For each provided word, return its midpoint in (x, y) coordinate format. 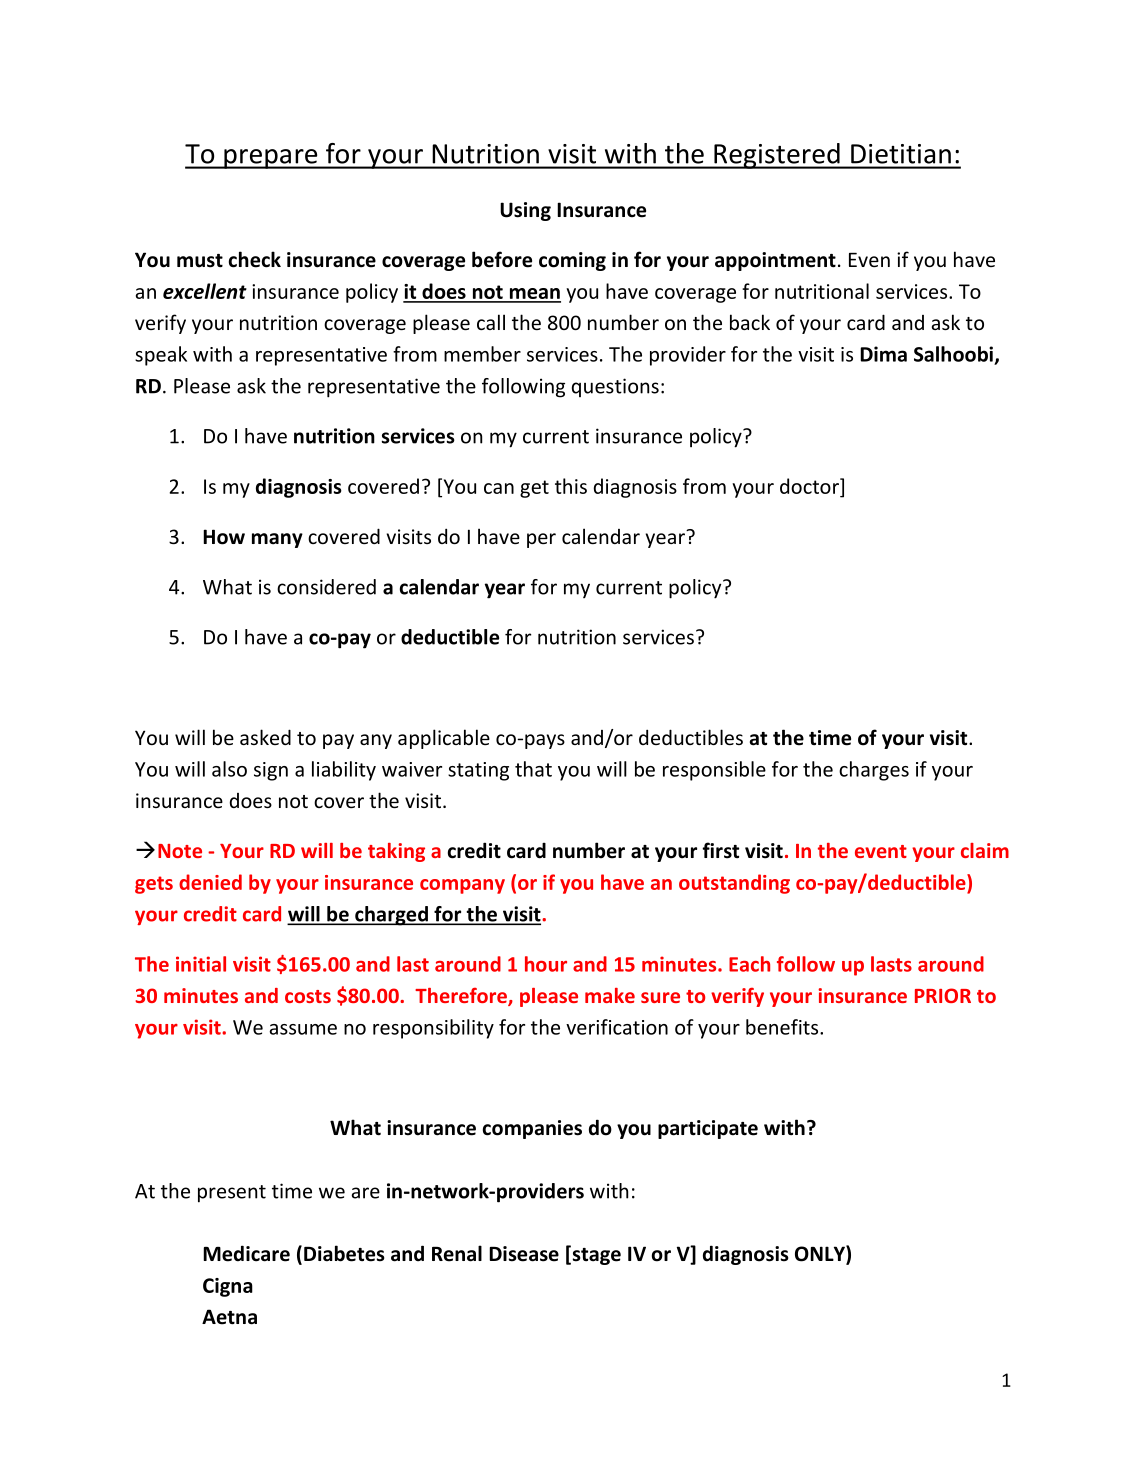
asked (265, 737)
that (533, 769)
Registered (777, 156)
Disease (524, 1254)
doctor (810, 486)
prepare (271, 159)
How (224, 537)
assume (303, 1029)
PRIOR (943, 995)
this (571, 486)
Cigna (228, 1287)
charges (874, 771)
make (610, 995)
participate (708, 1129)
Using (525, 211)
